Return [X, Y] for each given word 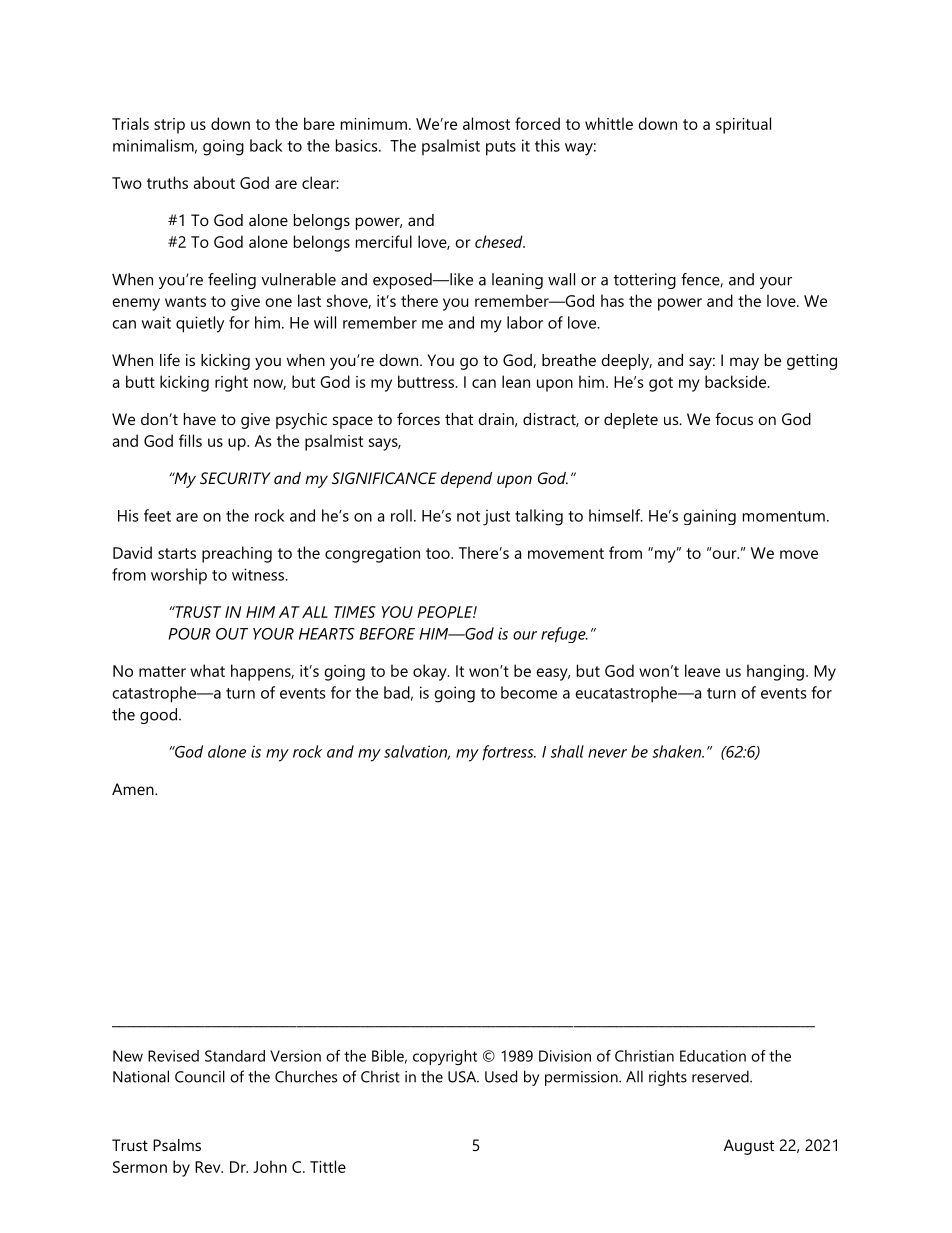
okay [431, 672]
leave [702, 670]
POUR [189, 634]
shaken [678, 751]
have [200, 419]
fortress [509, 753]
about [214, 182]
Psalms [177, 1145]
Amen [134, 789]
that [459, 419]
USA [463, 1077]
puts [501, 148]
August [749, 1147]
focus [734, 418]
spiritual [743, 125]
